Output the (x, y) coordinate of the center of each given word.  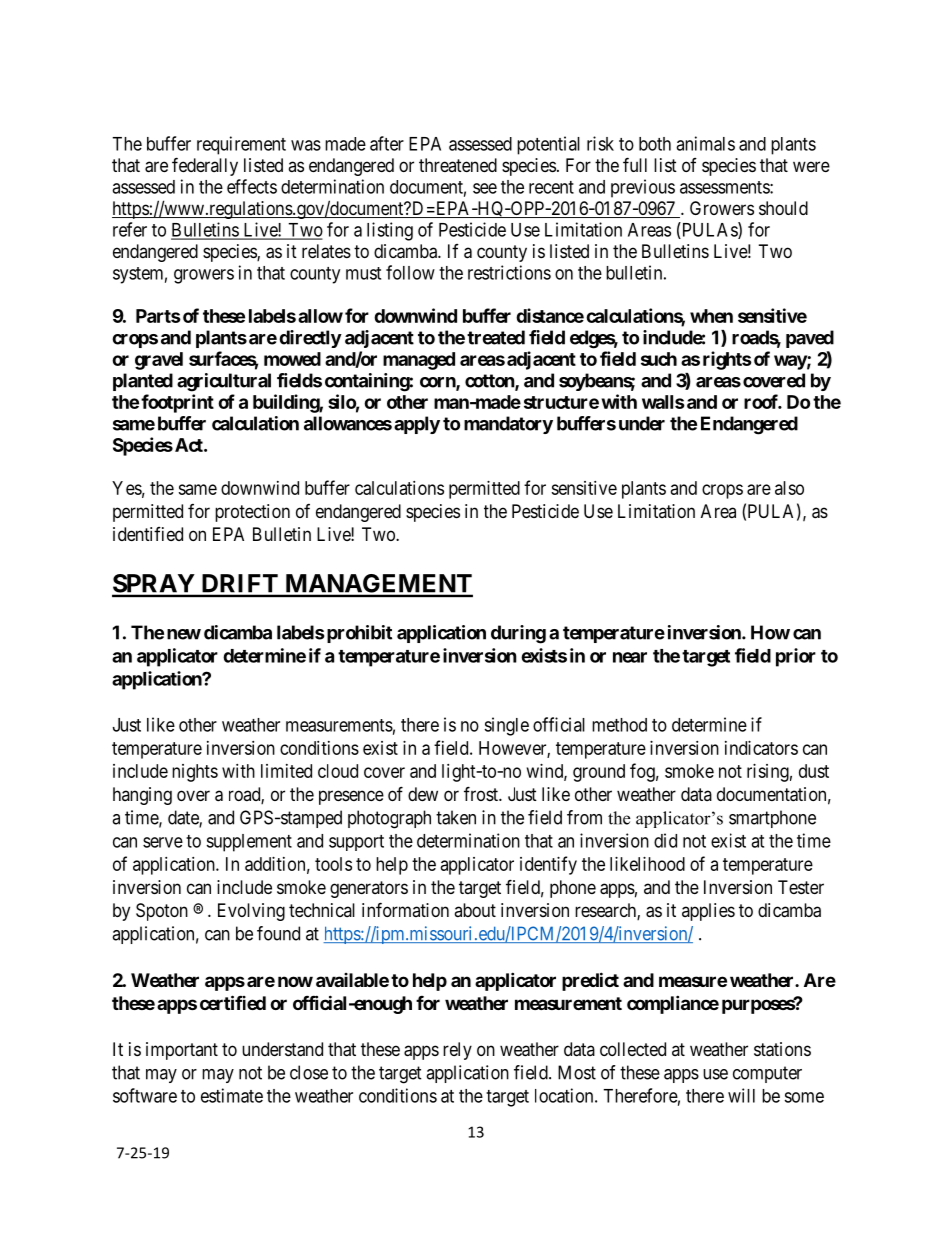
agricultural (224, 382)
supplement (249, 843)
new (184, 634)
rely (457, 1051)
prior (796, 657)
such (659, 359)
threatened (458, 165)
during (518, 634)
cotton (490, 382)
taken (456, 817)
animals (705, 143)
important (182, 1051)
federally (205, 166)
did (665, 840)
